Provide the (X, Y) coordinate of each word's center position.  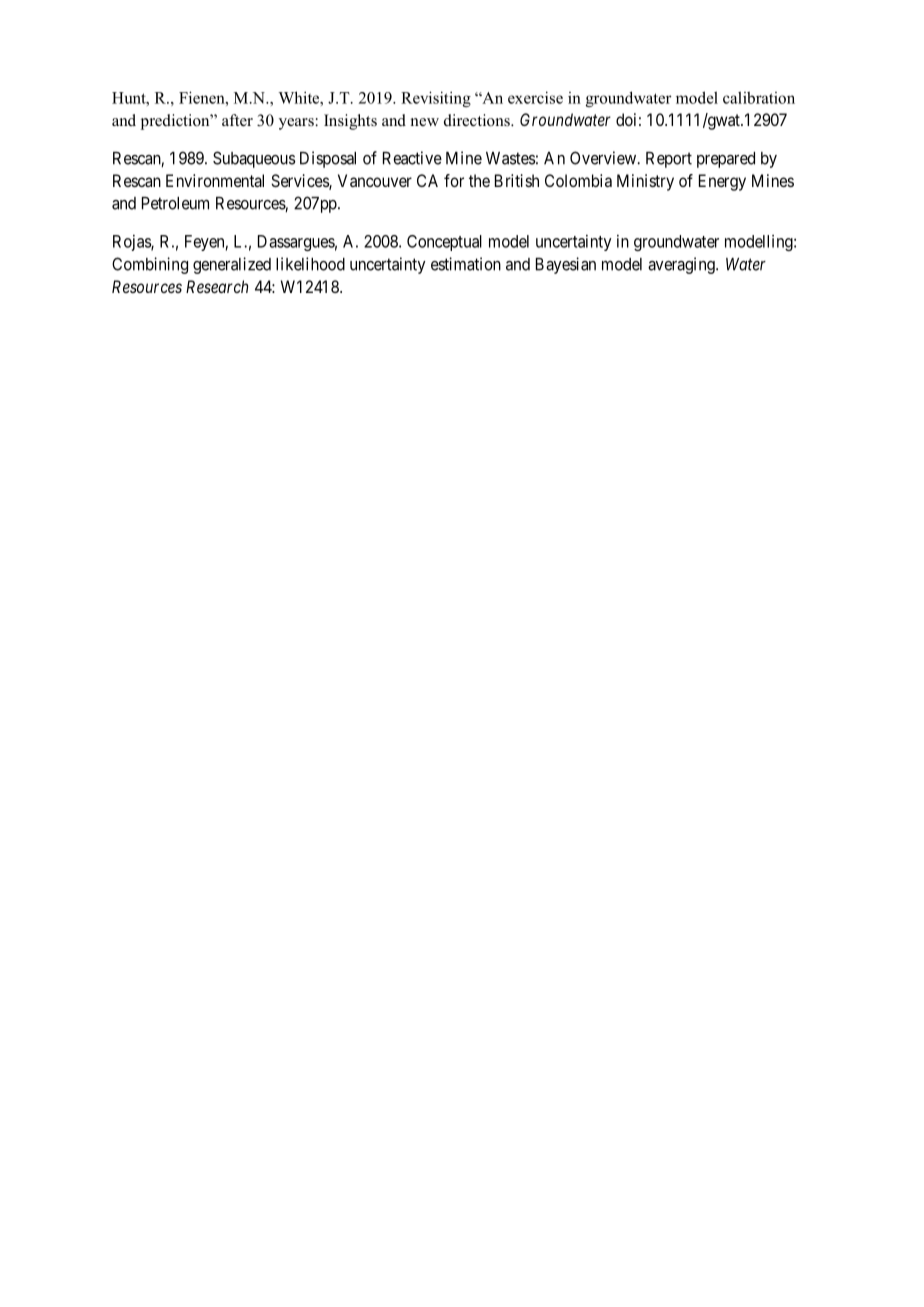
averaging (682, 265)
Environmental (215, 180)
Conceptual (444, 243)
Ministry (645, 182)
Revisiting (436, 99)
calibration (759, 97)
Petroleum (175, 203)
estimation (466, 264)
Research (217, 286)
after (237, 120)
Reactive (412, 158)
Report (669, 160)
